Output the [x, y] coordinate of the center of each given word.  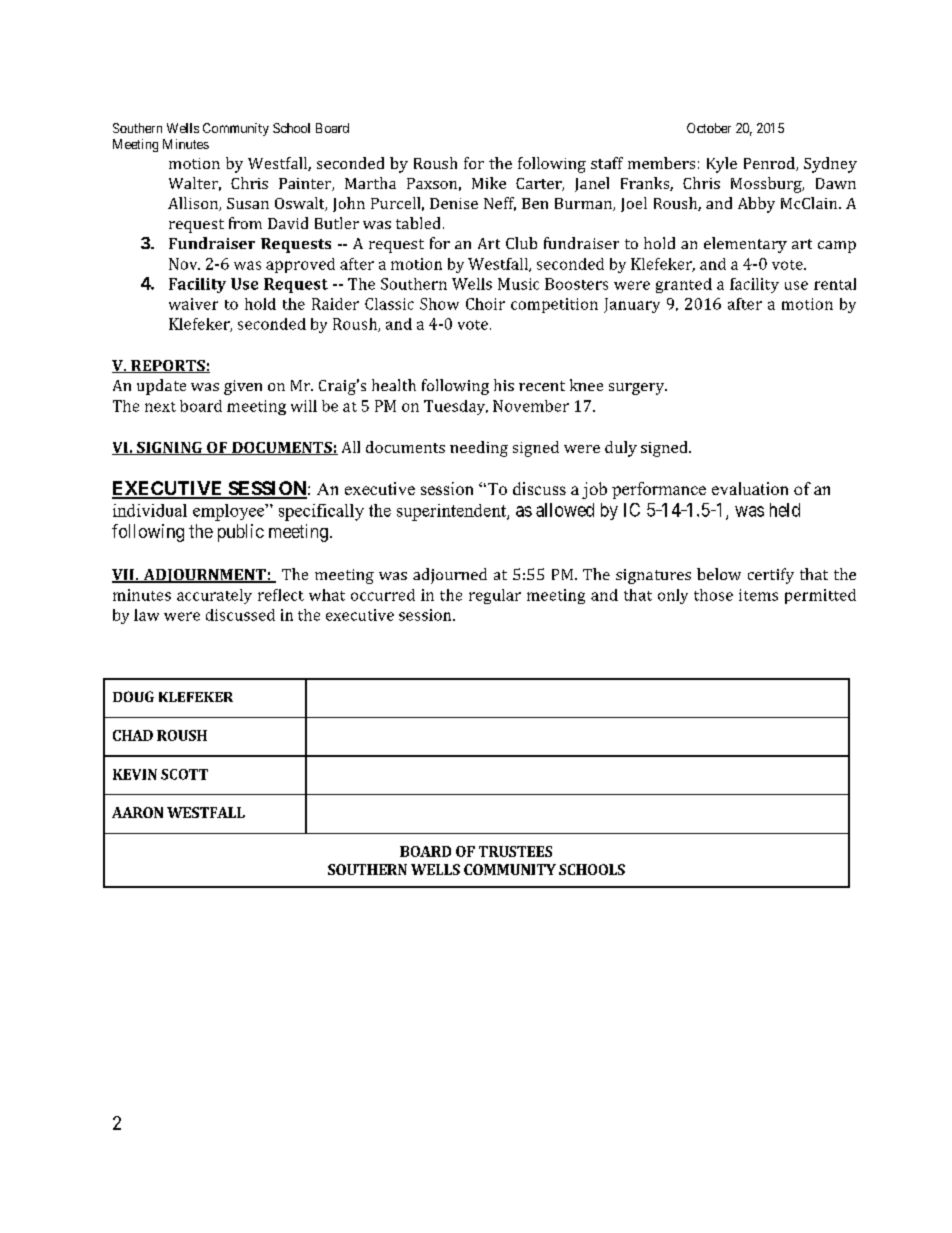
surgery [638, 389]
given [243, 387]
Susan [248, 203]
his [504, 385]
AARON [137, 812]
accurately [214, 596]
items [758, 595]
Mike [489, 183]
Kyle [722, 165]
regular [495, 596]
